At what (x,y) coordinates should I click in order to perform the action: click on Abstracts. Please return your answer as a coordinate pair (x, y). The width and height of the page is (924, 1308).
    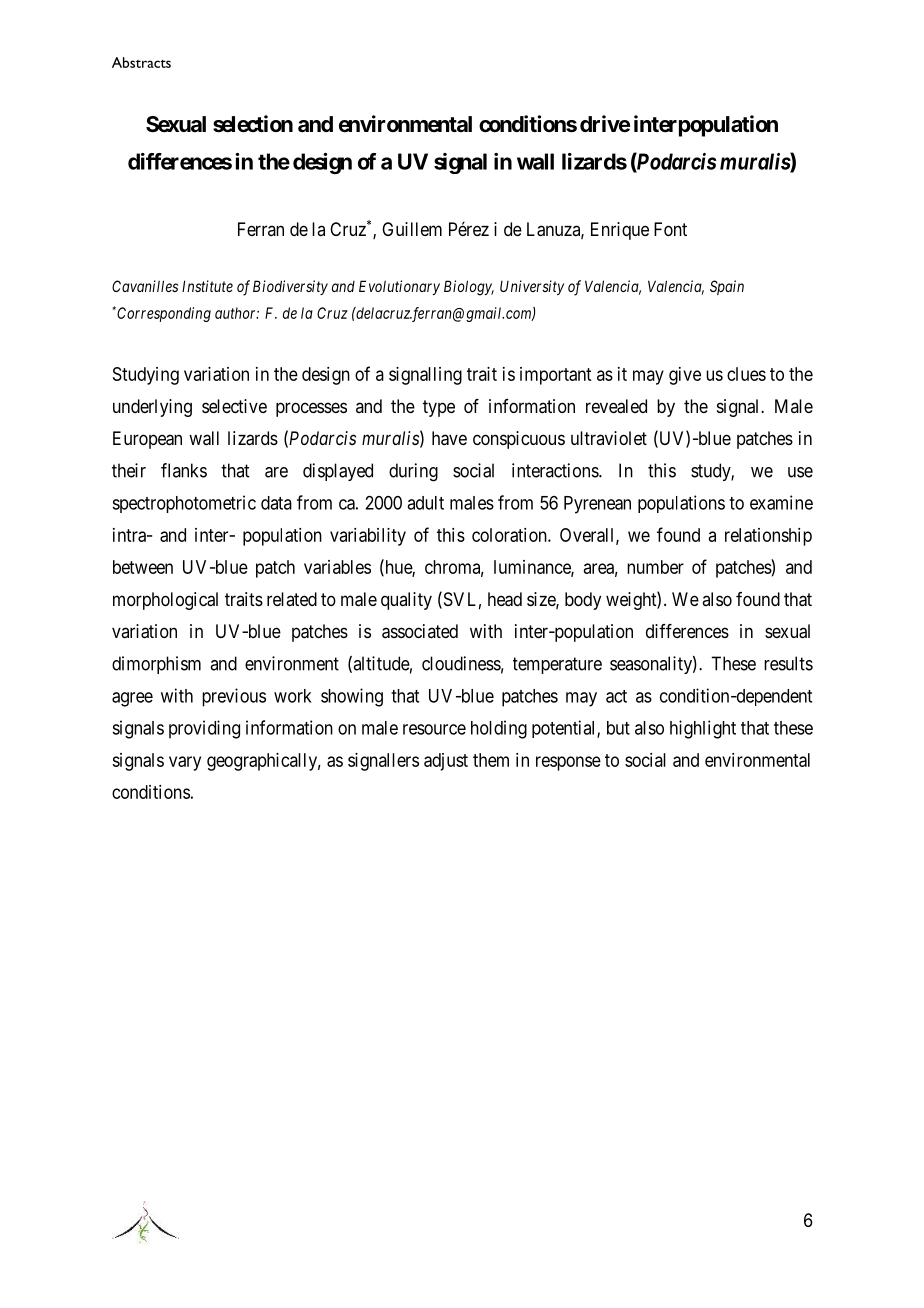
    Looking at the image, I should click on (141, 62).
